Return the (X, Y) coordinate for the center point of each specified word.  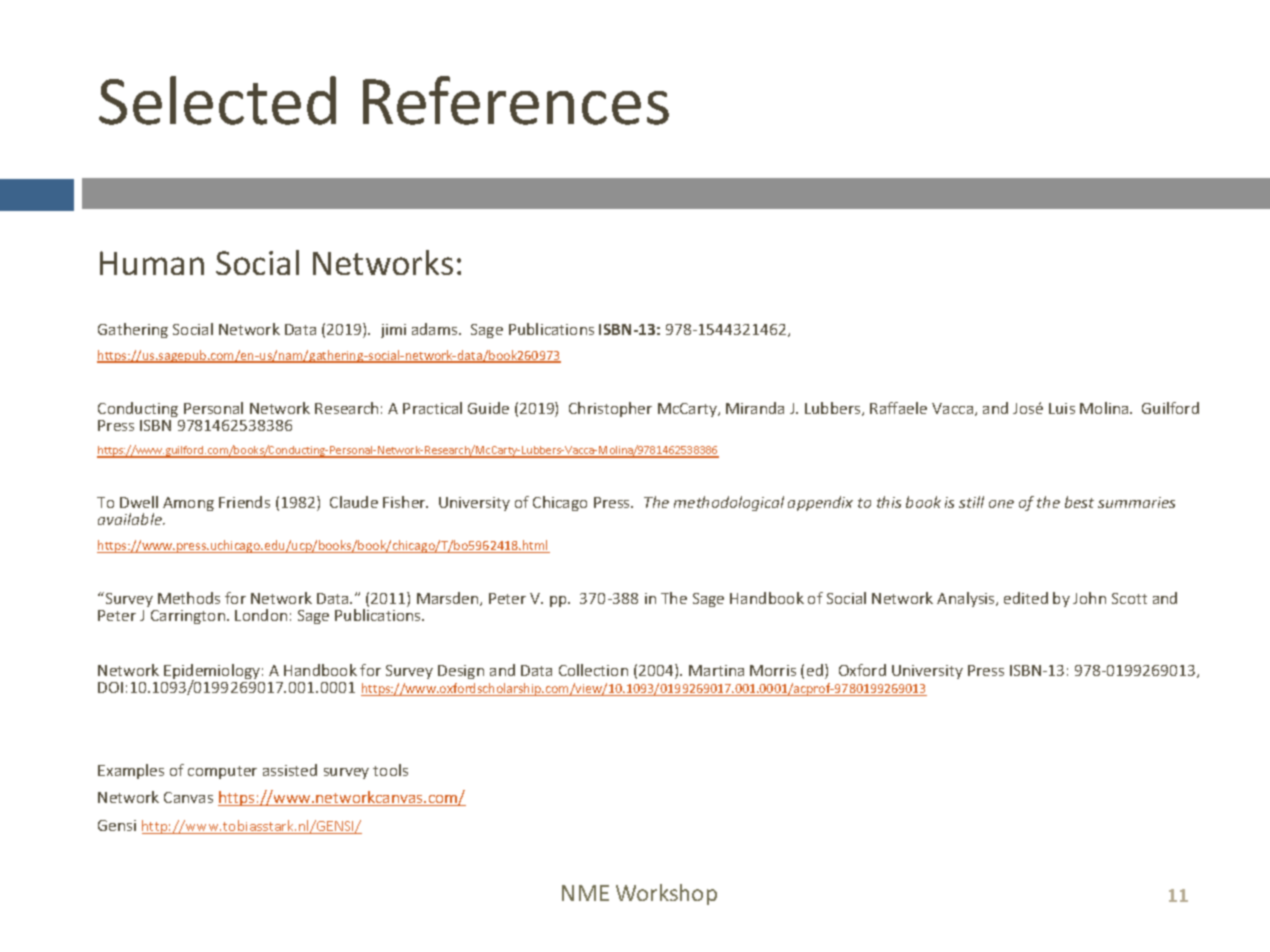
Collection (593, 670)
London (261, 615)
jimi (393, 331)
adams (436, 329)
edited (1026, 598)
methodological (729, 503)
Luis (1062, 408)
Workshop (666, 894)
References (516, 100)
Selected (217, 100)
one (1001, 504)
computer (222, 772)
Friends (244, 502)
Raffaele (898, 408)
